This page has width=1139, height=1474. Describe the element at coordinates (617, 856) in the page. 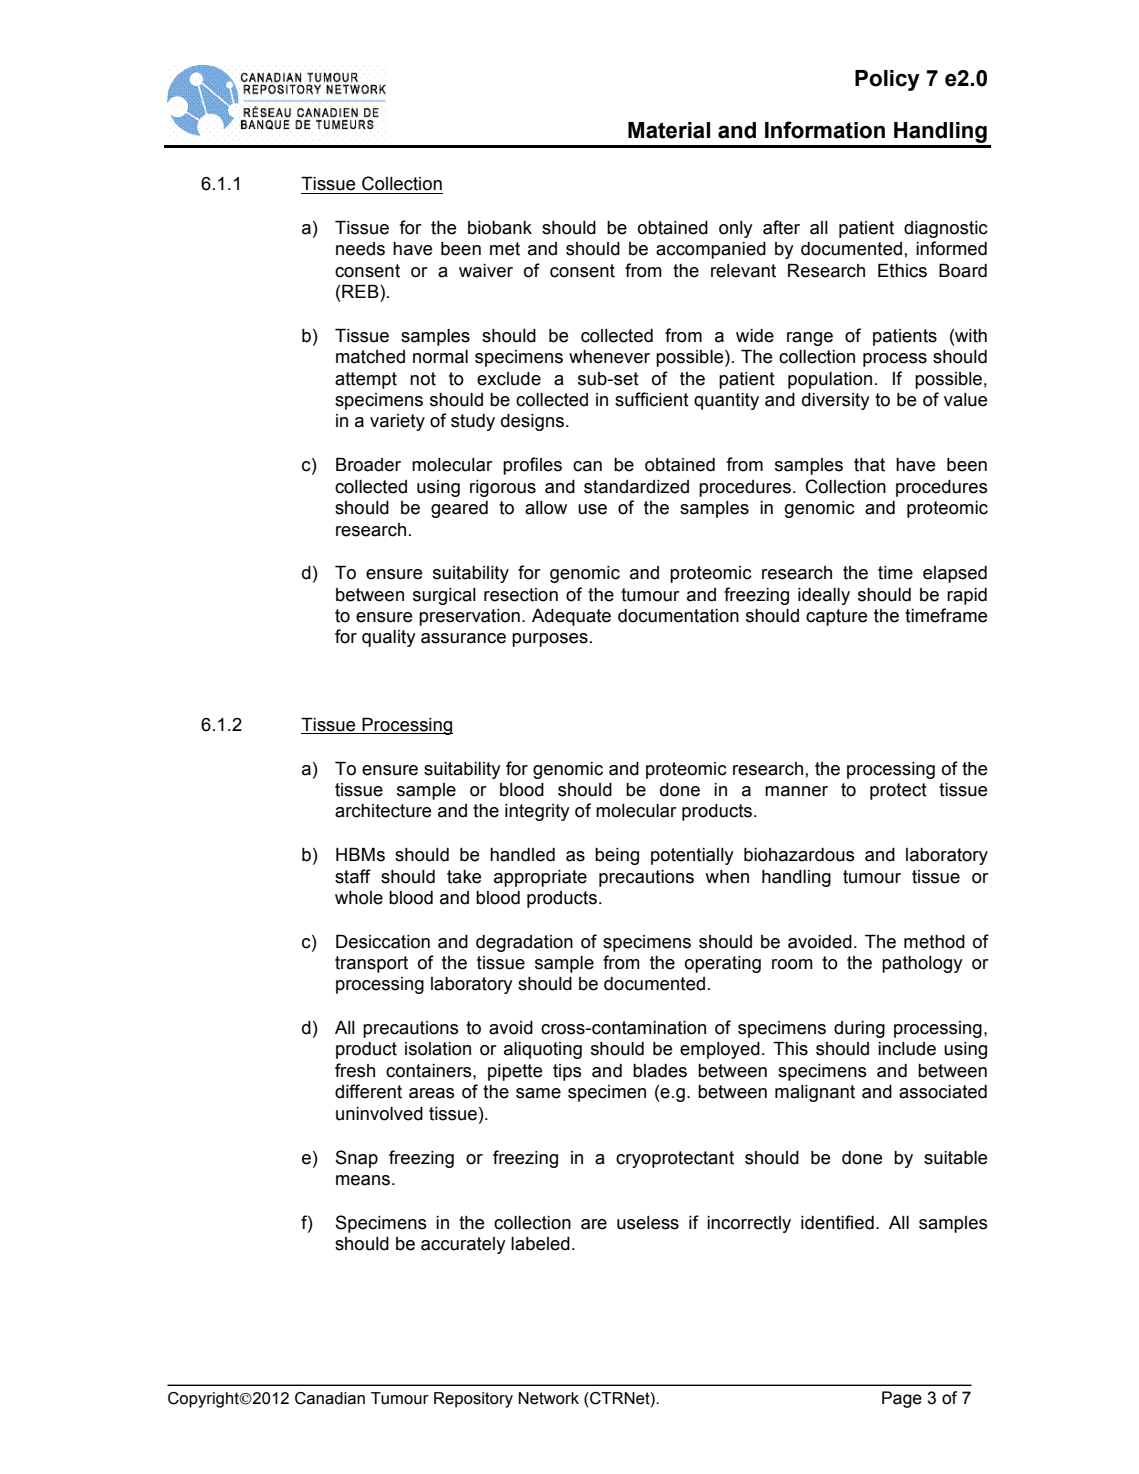

I see `being` at that location.
